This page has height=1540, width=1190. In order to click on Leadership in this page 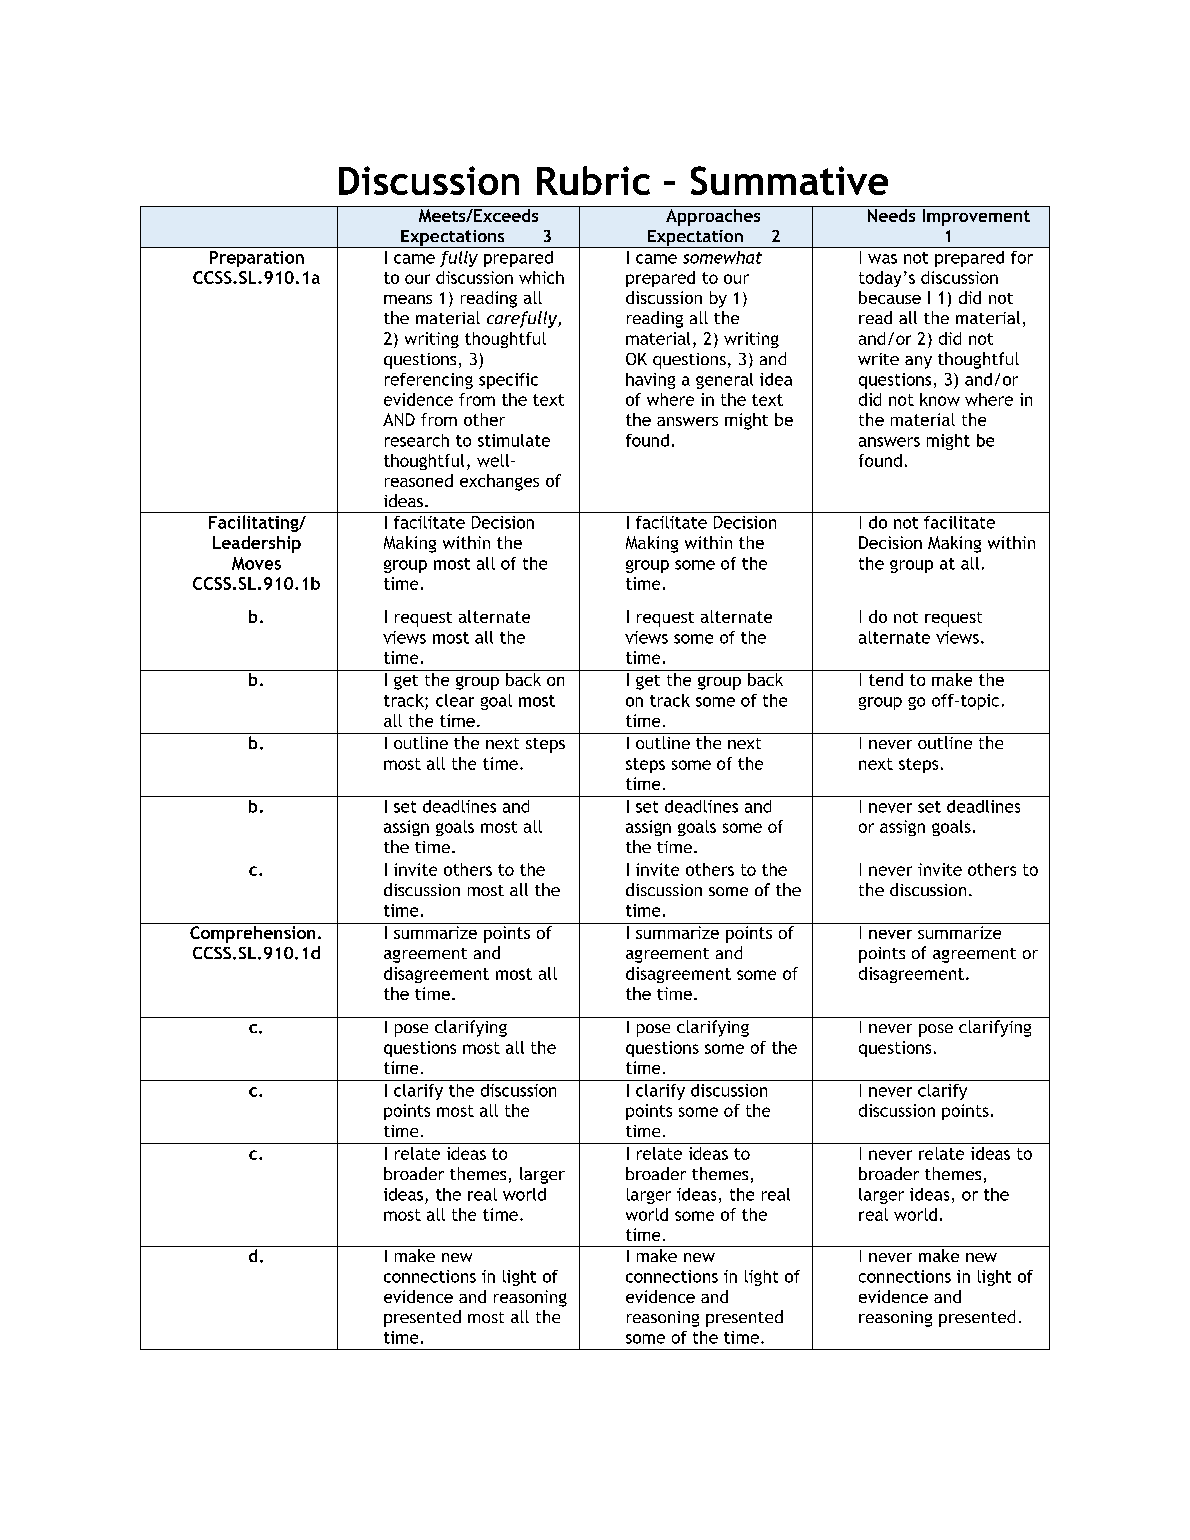, I will do `click(257, 544)`.
